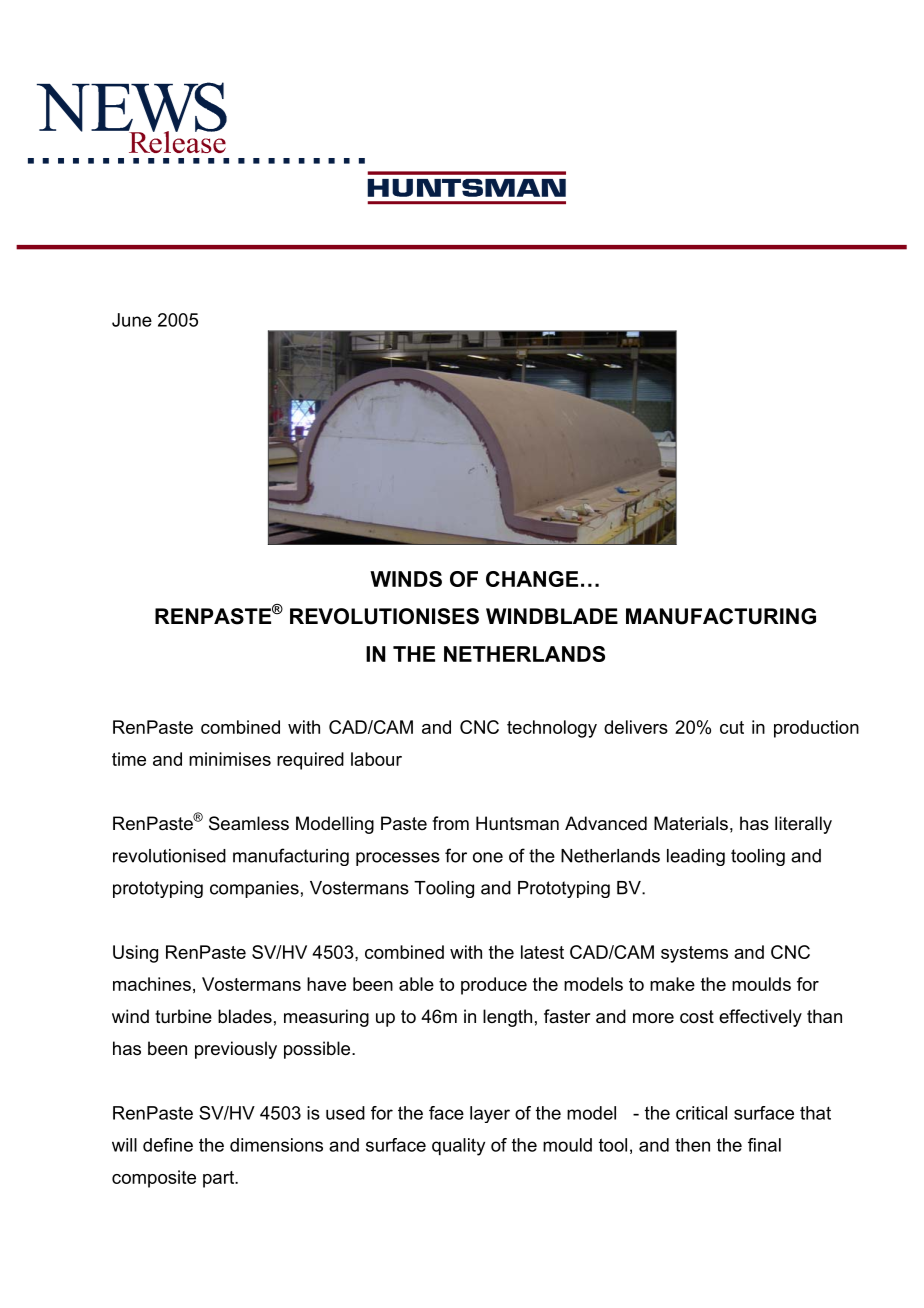 The image size is (924, 1308). I want to click on CHANGE, so click(532, 579).
